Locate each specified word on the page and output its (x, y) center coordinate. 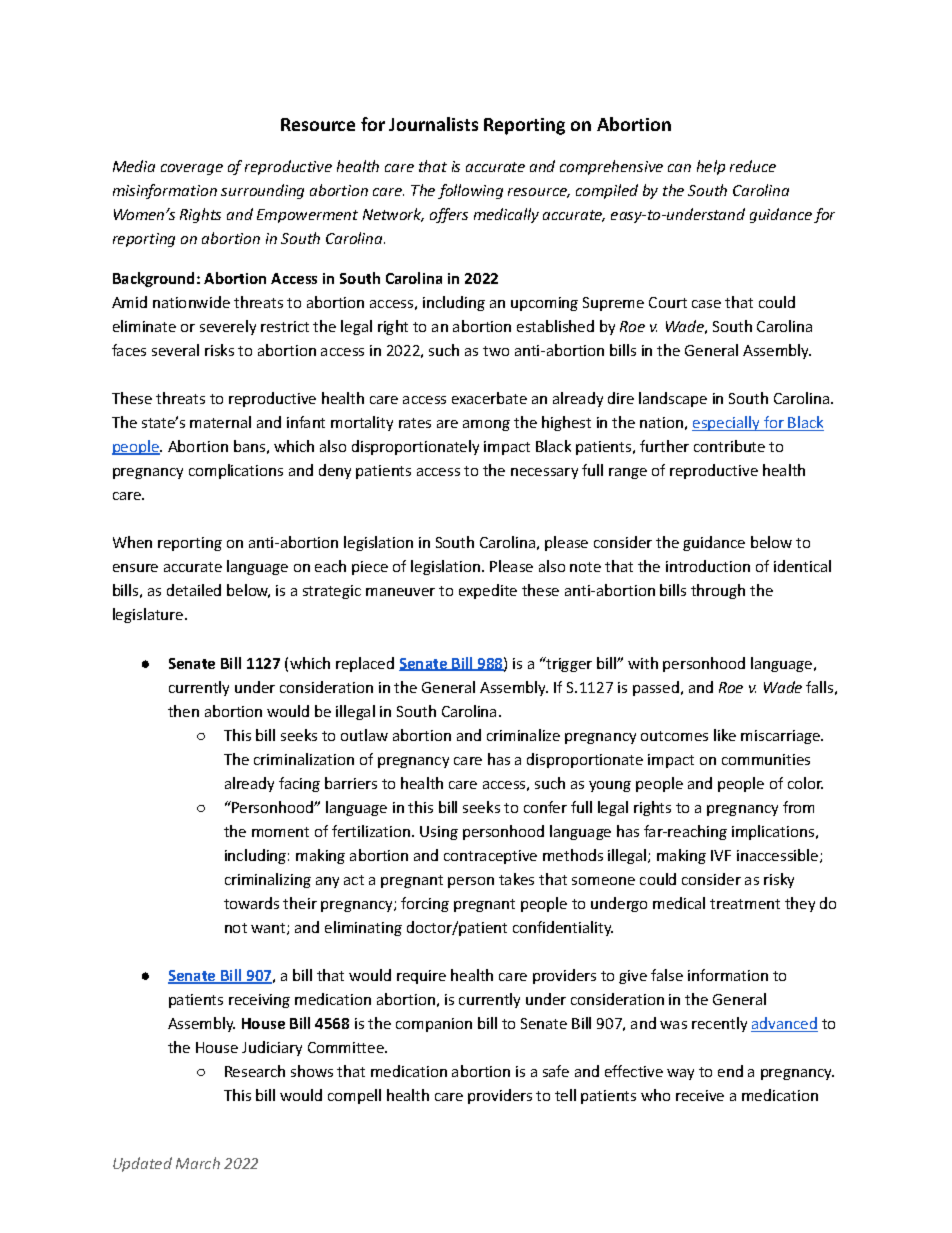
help (711, 167)
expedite (488, 591)
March (198, 1163)
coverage (192, 169)
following (470, 191)
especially (727, 423)
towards (251, 903)
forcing (425, 904)
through (718, 591)
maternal (220, 422)
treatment (745, 904)
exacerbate (489, 398)
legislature (149, 615)
